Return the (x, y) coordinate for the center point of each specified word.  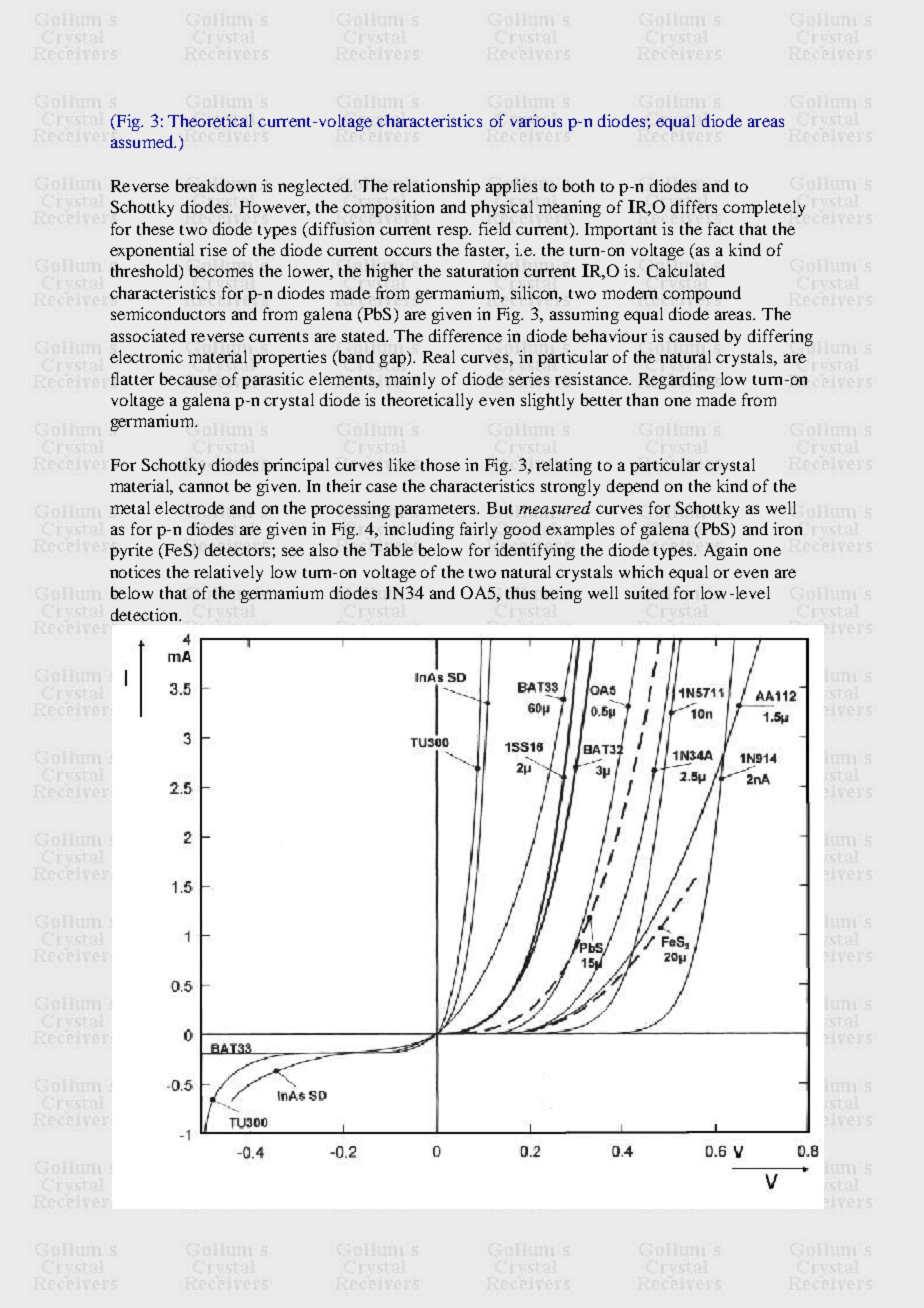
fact (721, 228)
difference (465, 335)
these (155, 228)
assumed (143, 141)
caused (694, 335)
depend (633, 487)
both (578, 185)
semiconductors (168, 313)
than (642, 399)
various (536, 120)
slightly (547, 401)
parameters (437, 511)
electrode (189, 507)
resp (453, 232)
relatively (228, 573)
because (188, 378)
